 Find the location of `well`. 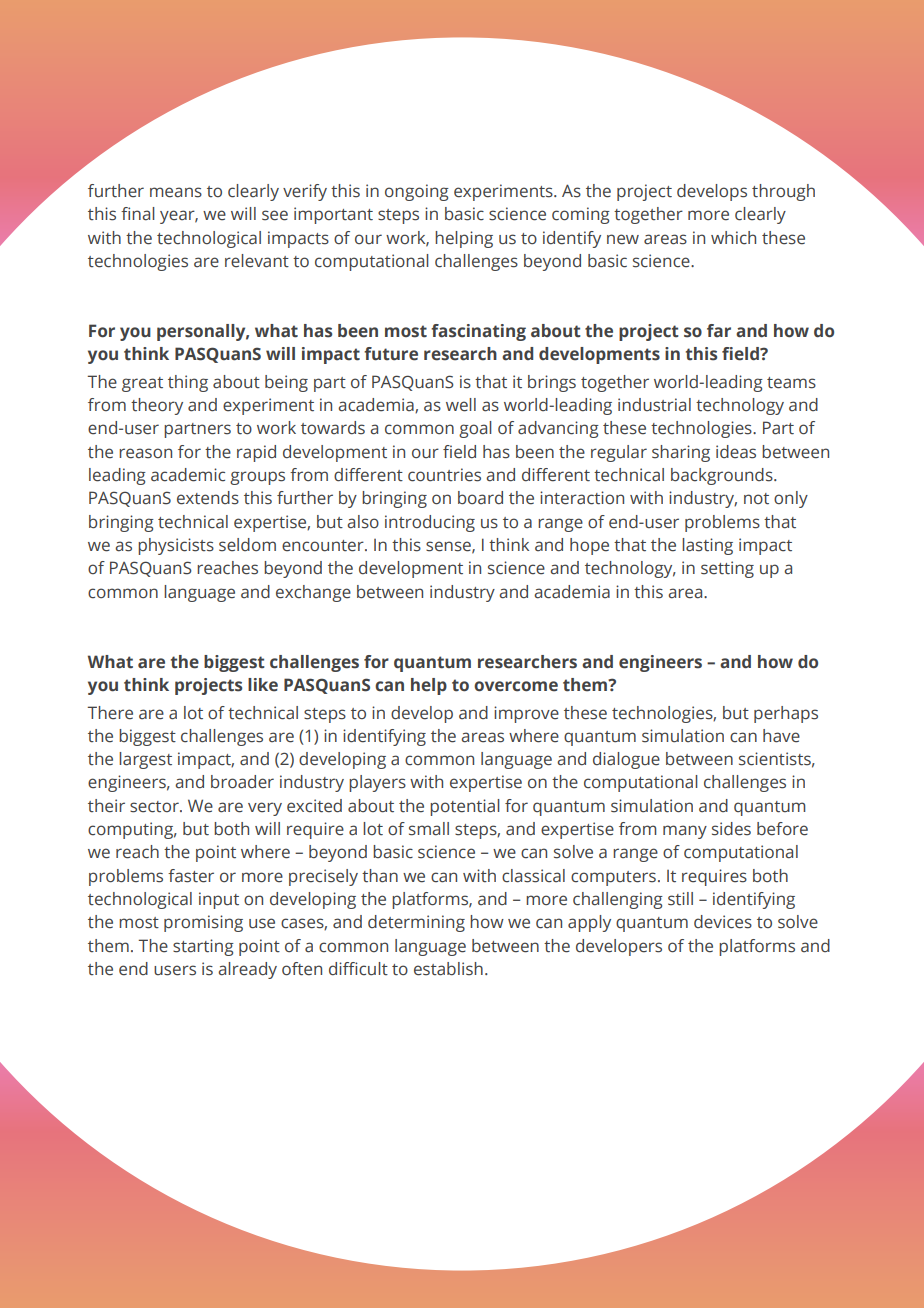

well is located at coordinates (461, 405).
